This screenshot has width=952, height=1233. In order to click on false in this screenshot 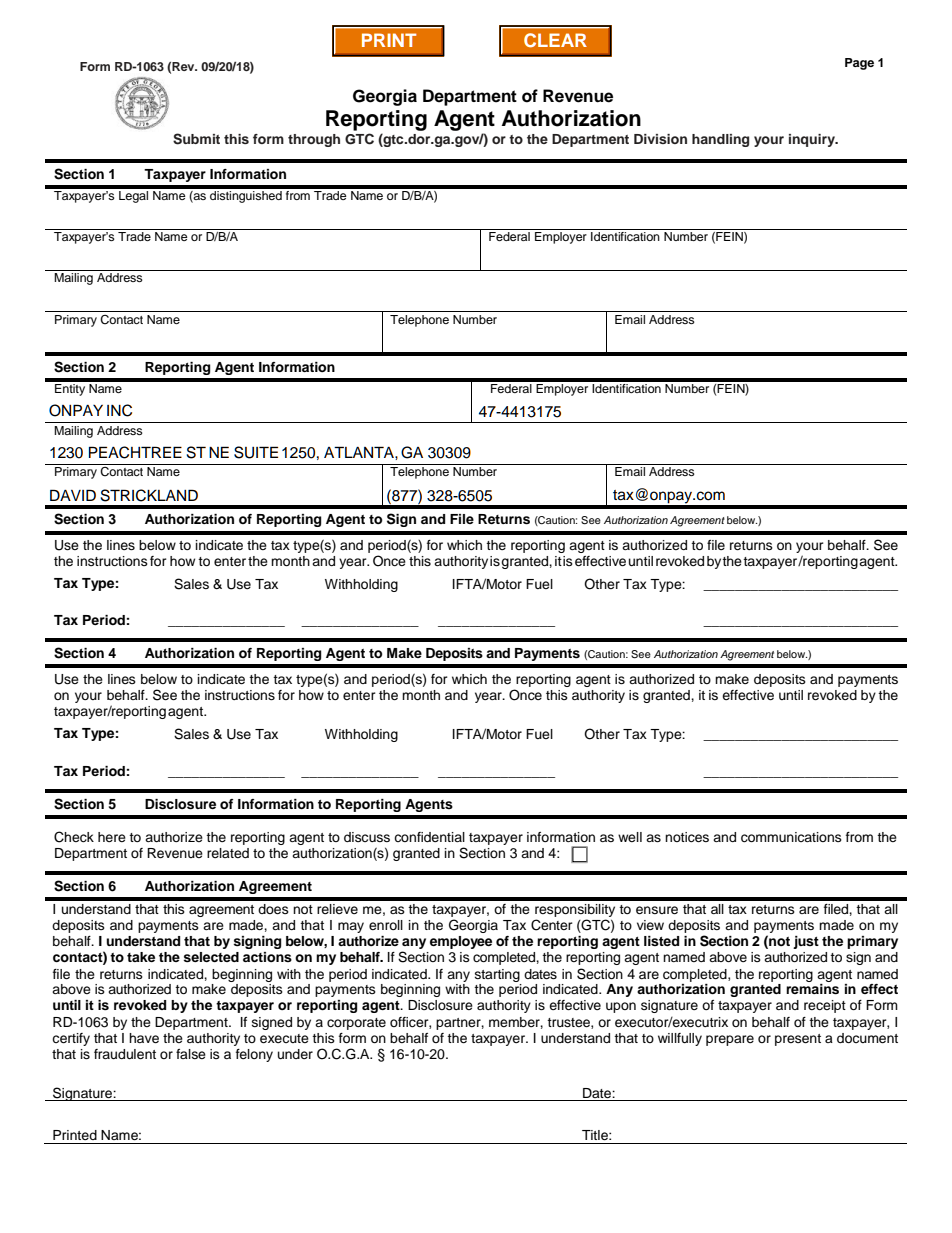, I will do `click(191, 1054)`.
